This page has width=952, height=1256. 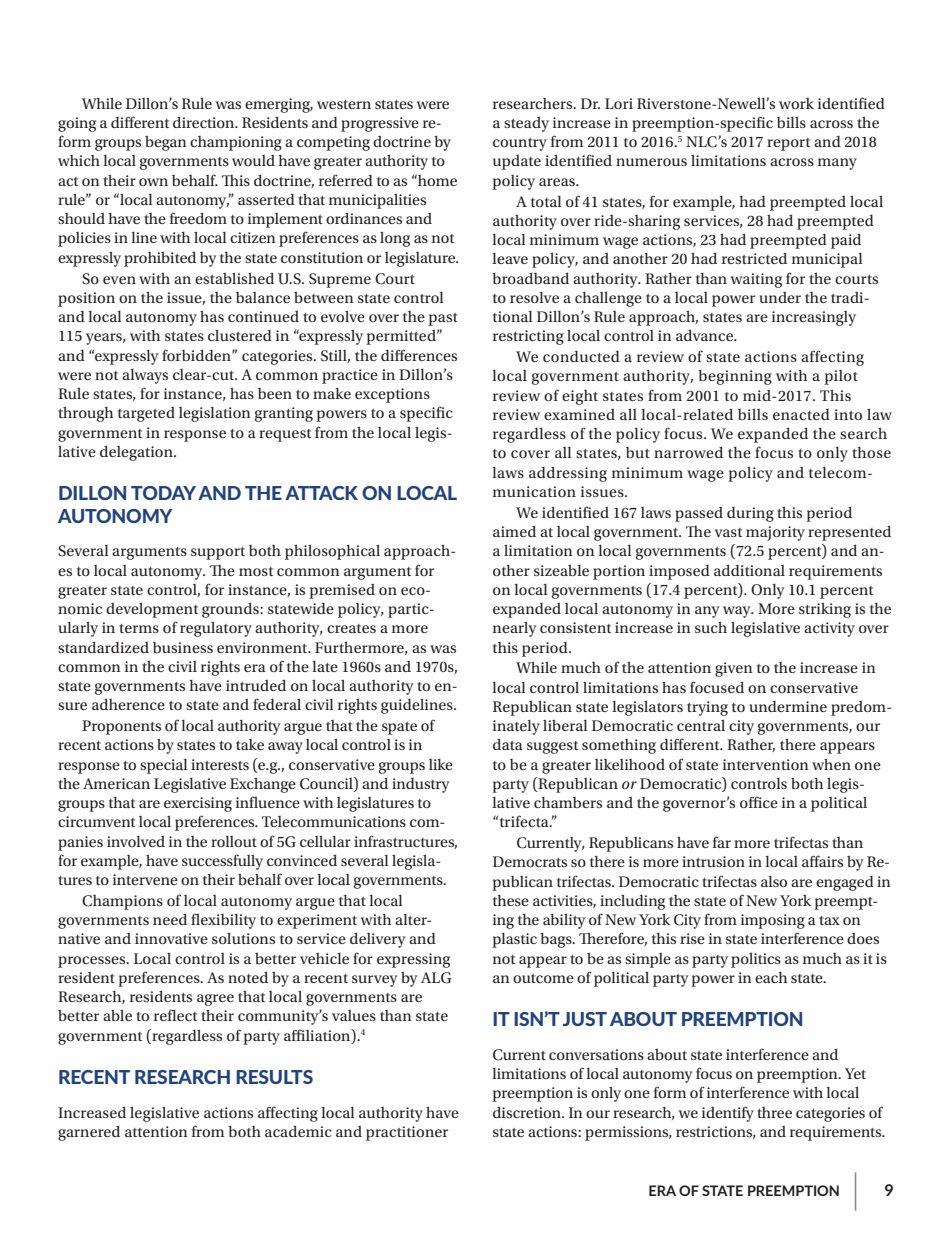 I want to click on beginning, so click(x=735, y=377).
